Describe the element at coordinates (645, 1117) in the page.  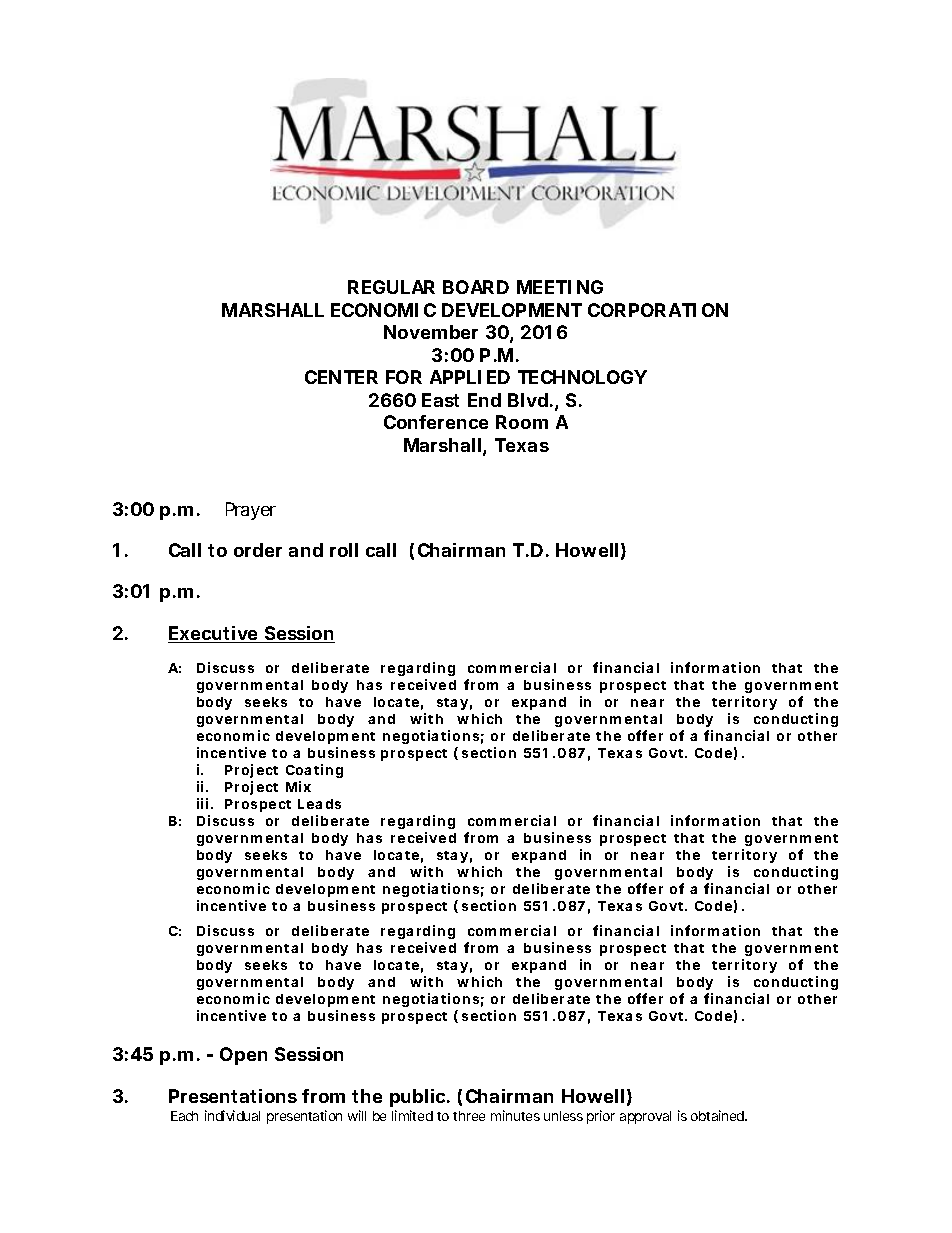
I see `approval` at that location.
